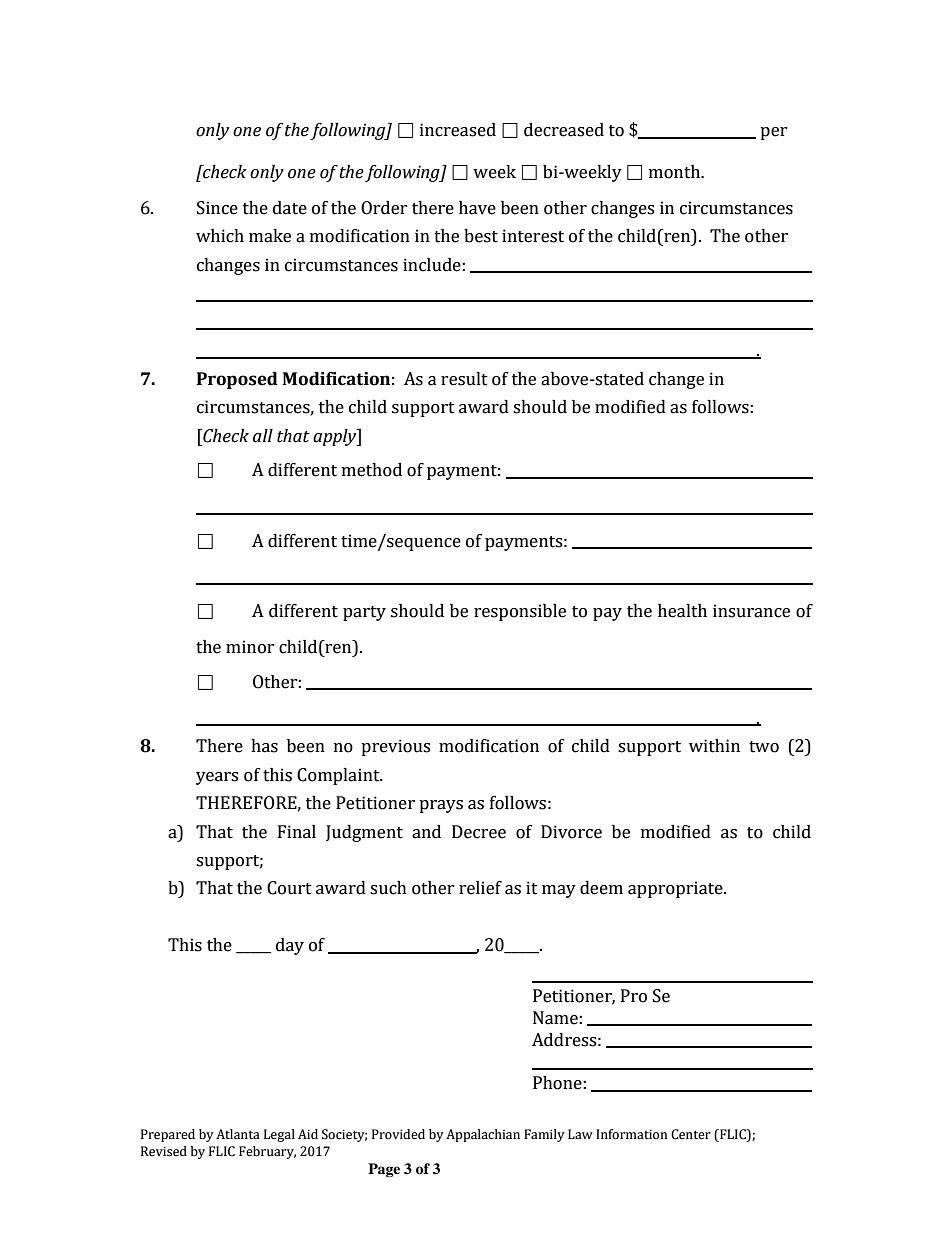 The height and width of the page is (1233, 952). I want to click on month, so click(676, 172).
